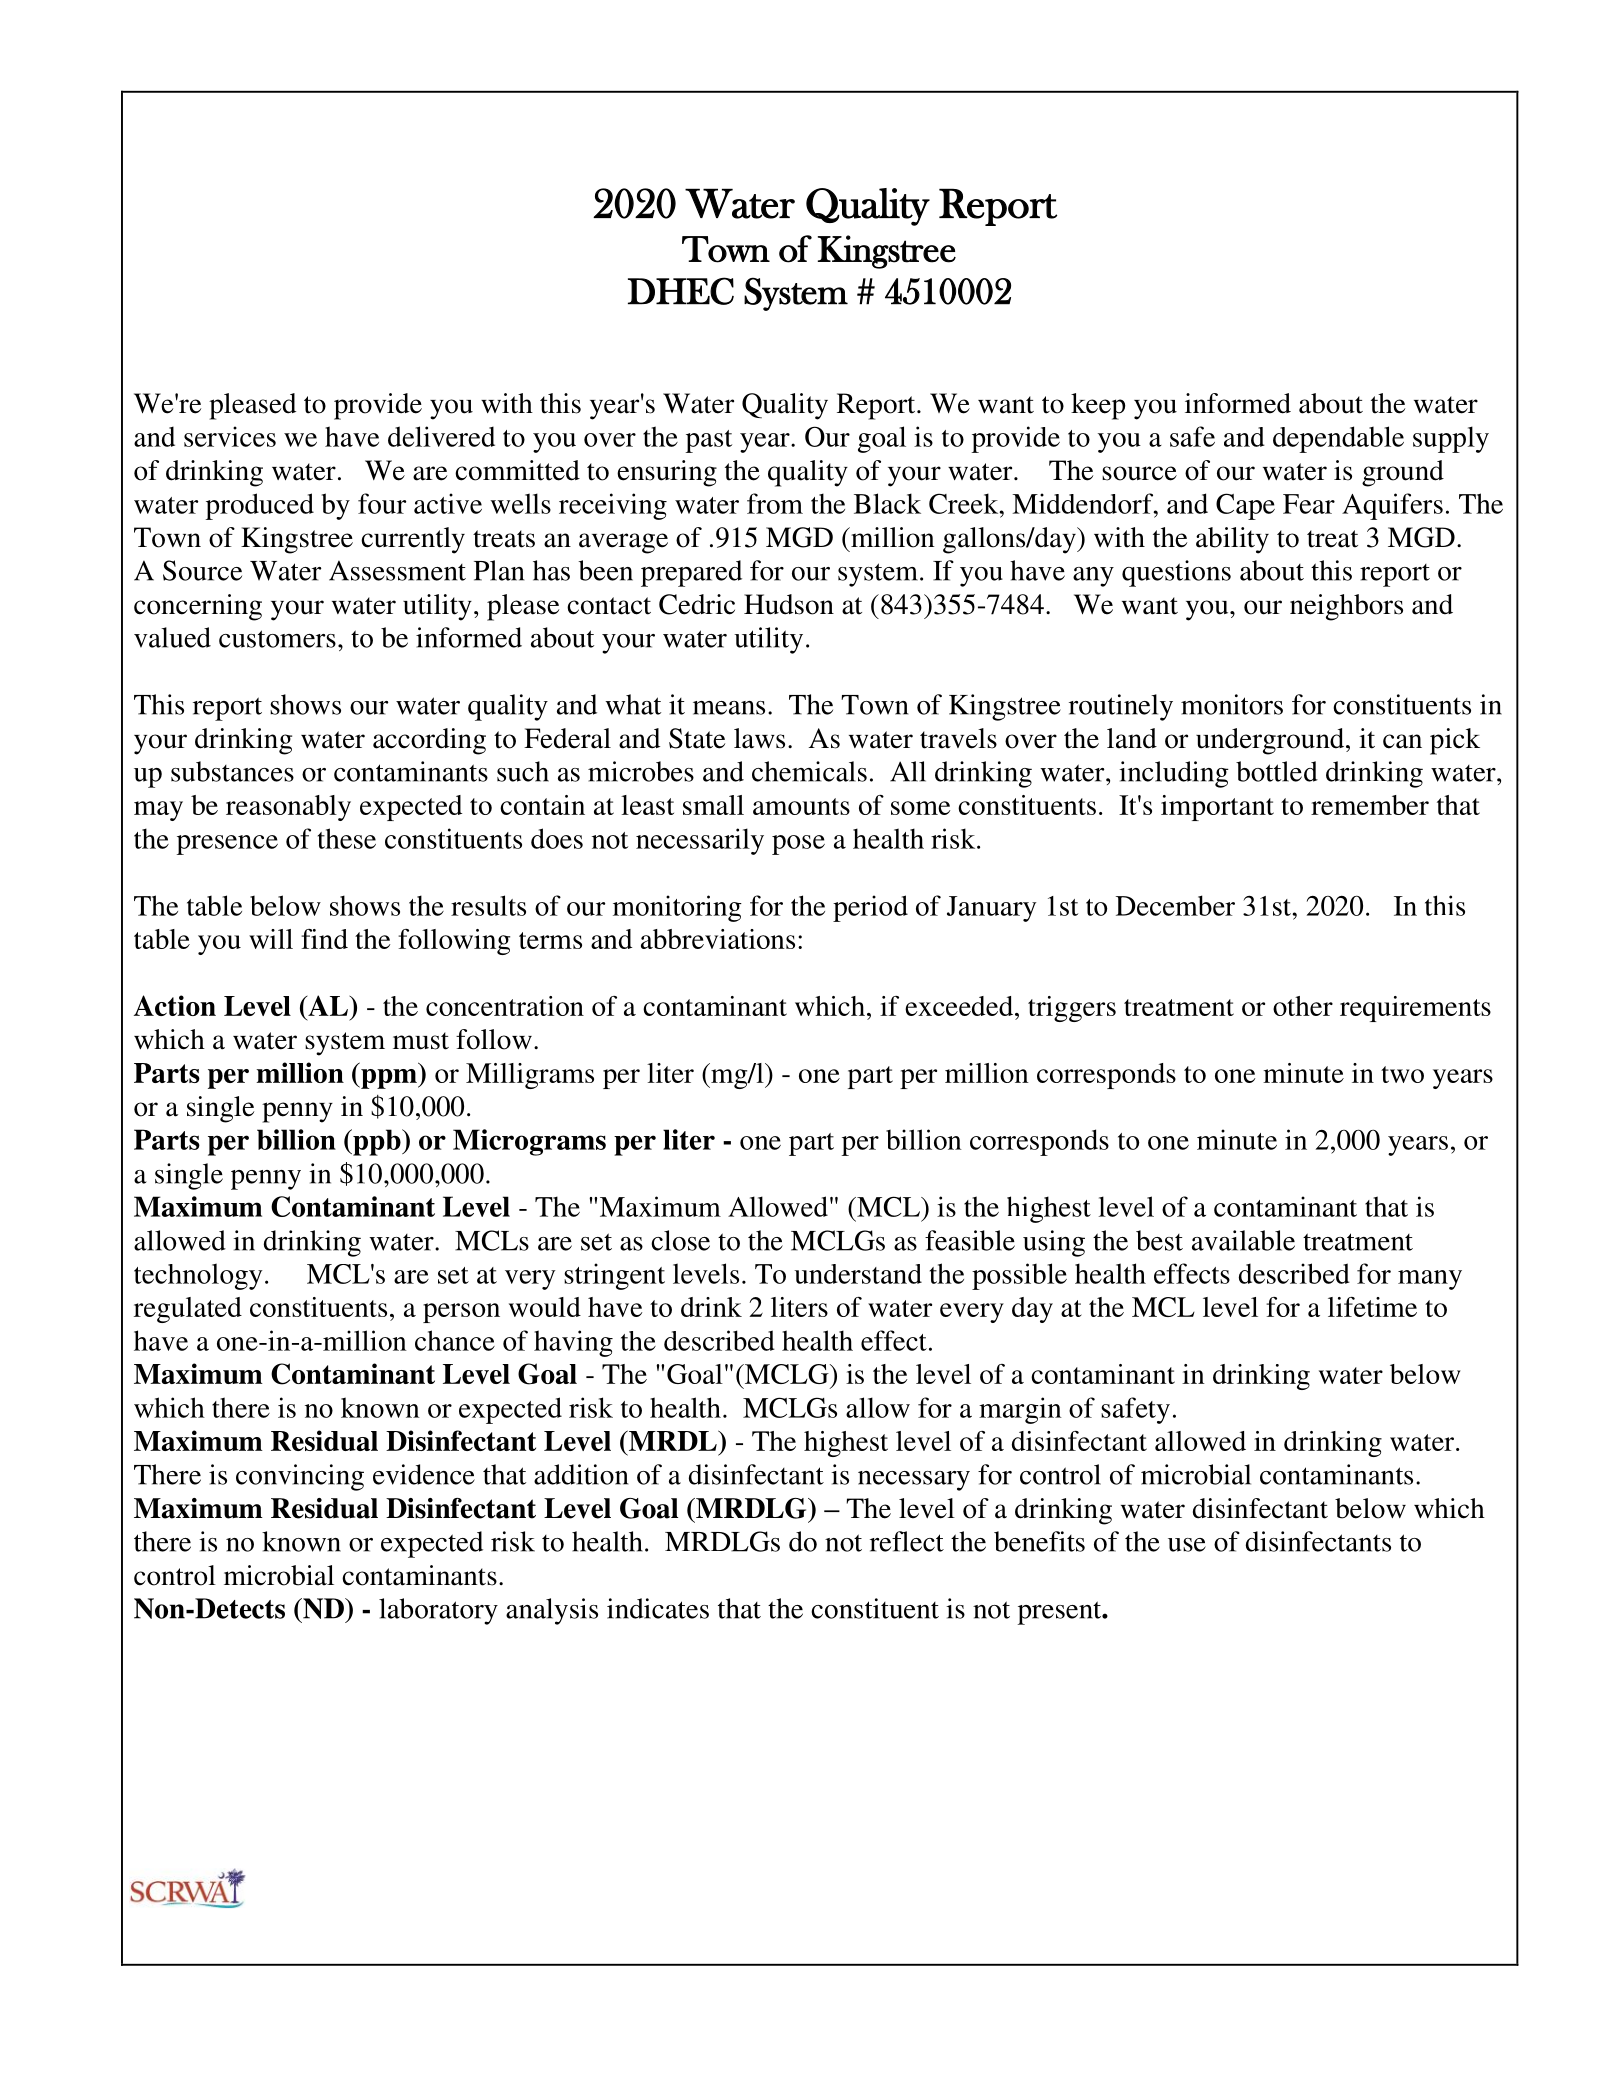 The image size is (1620, 2096). I want to click on laws, so click(759, 738).
